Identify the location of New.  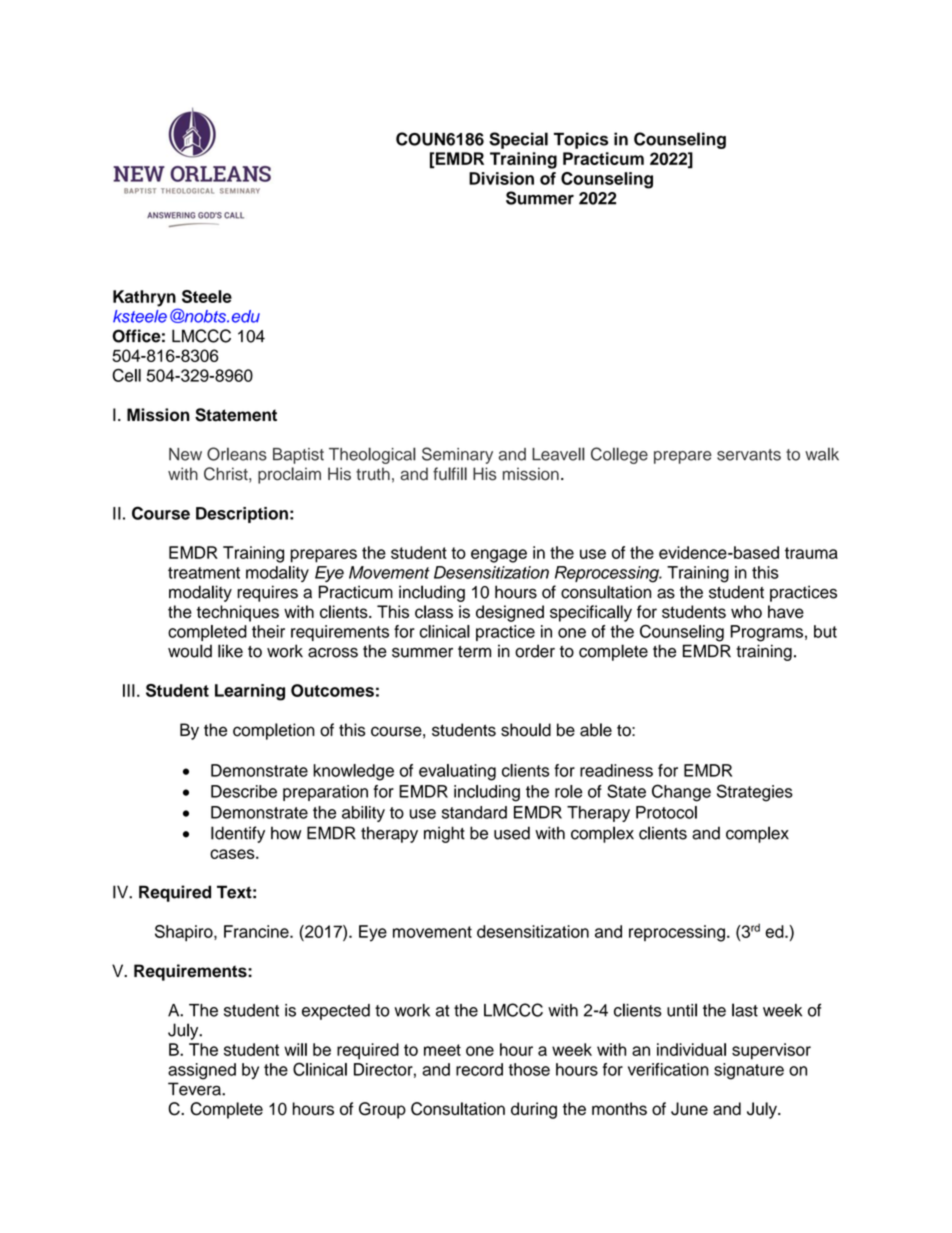
(185, 454).
